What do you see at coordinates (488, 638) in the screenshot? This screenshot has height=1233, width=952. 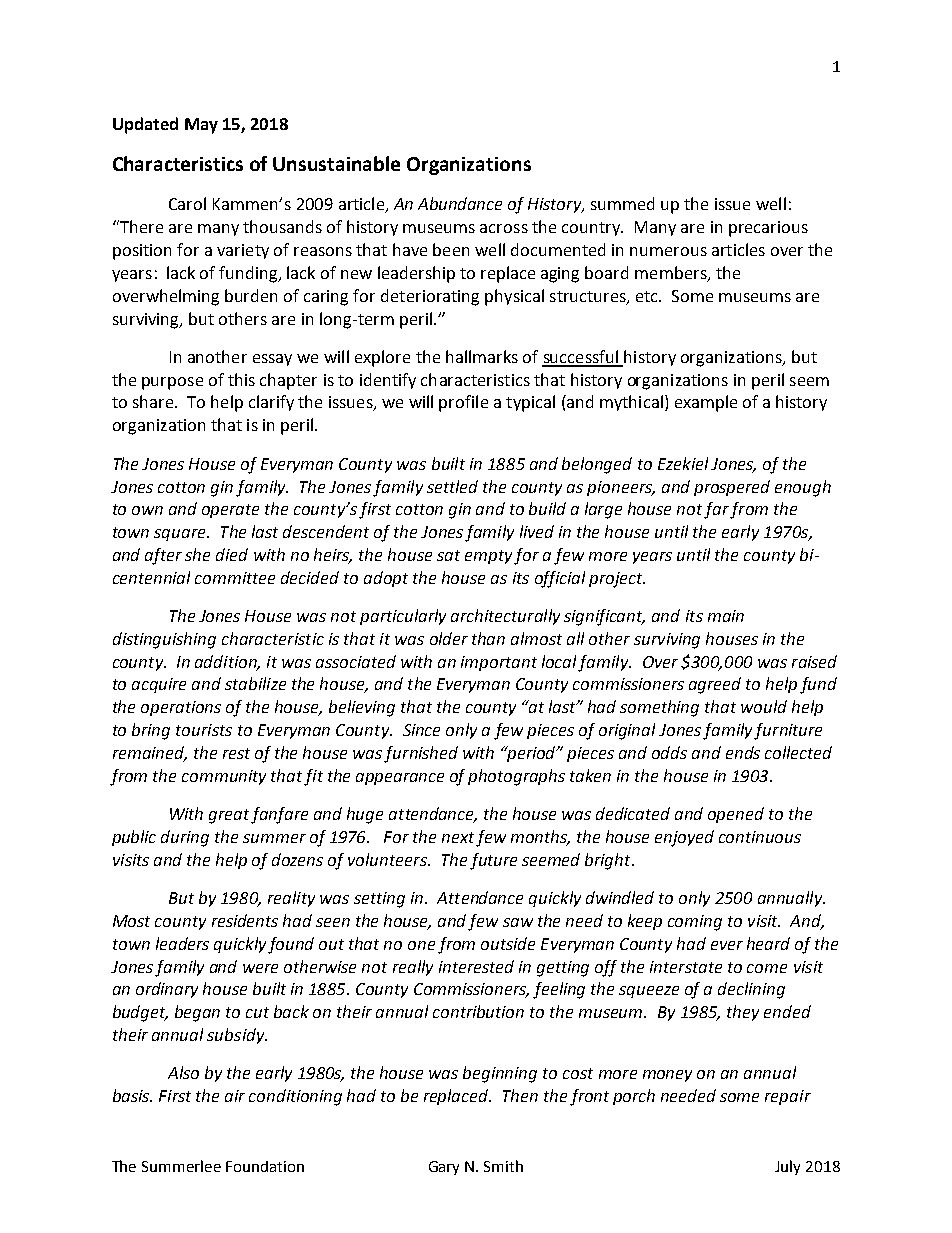 I see `than` at bounding box center [488, 638].
